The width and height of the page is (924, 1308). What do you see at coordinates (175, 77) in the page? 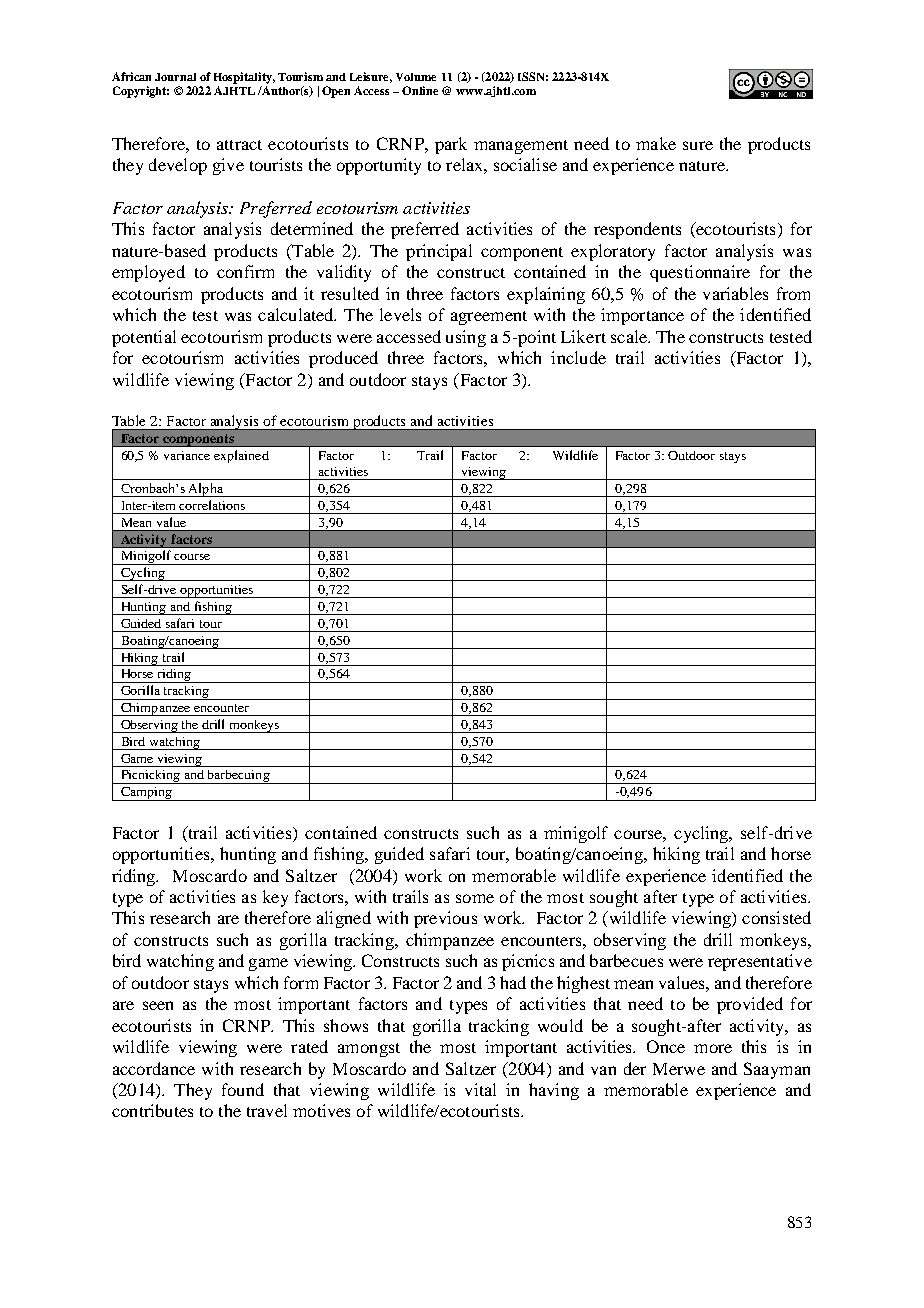
I see `Journal` at bounding box center [175, 77].
